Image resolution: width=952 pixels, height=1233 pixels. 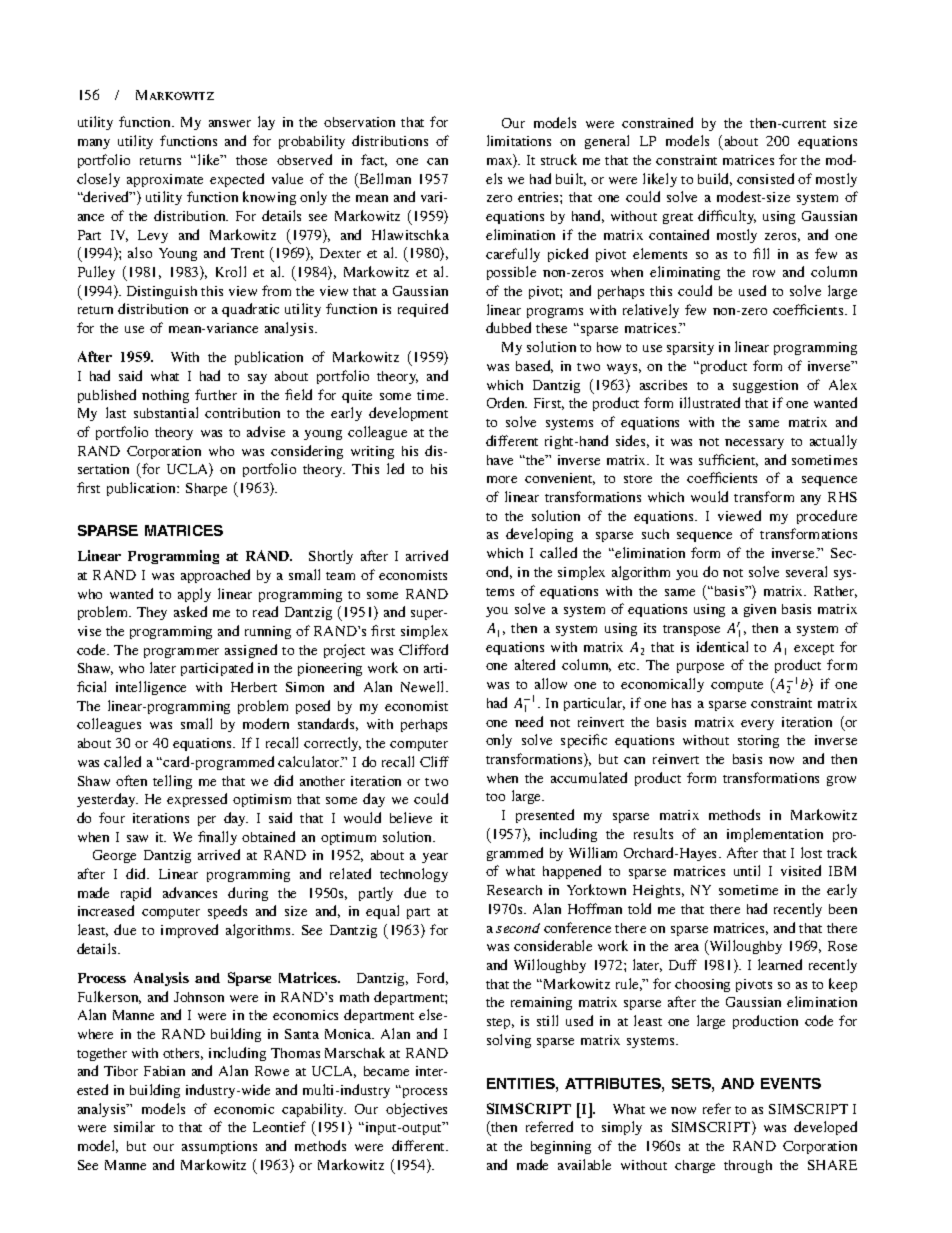 I want to click on consisted, so click(x=765, y=178).
